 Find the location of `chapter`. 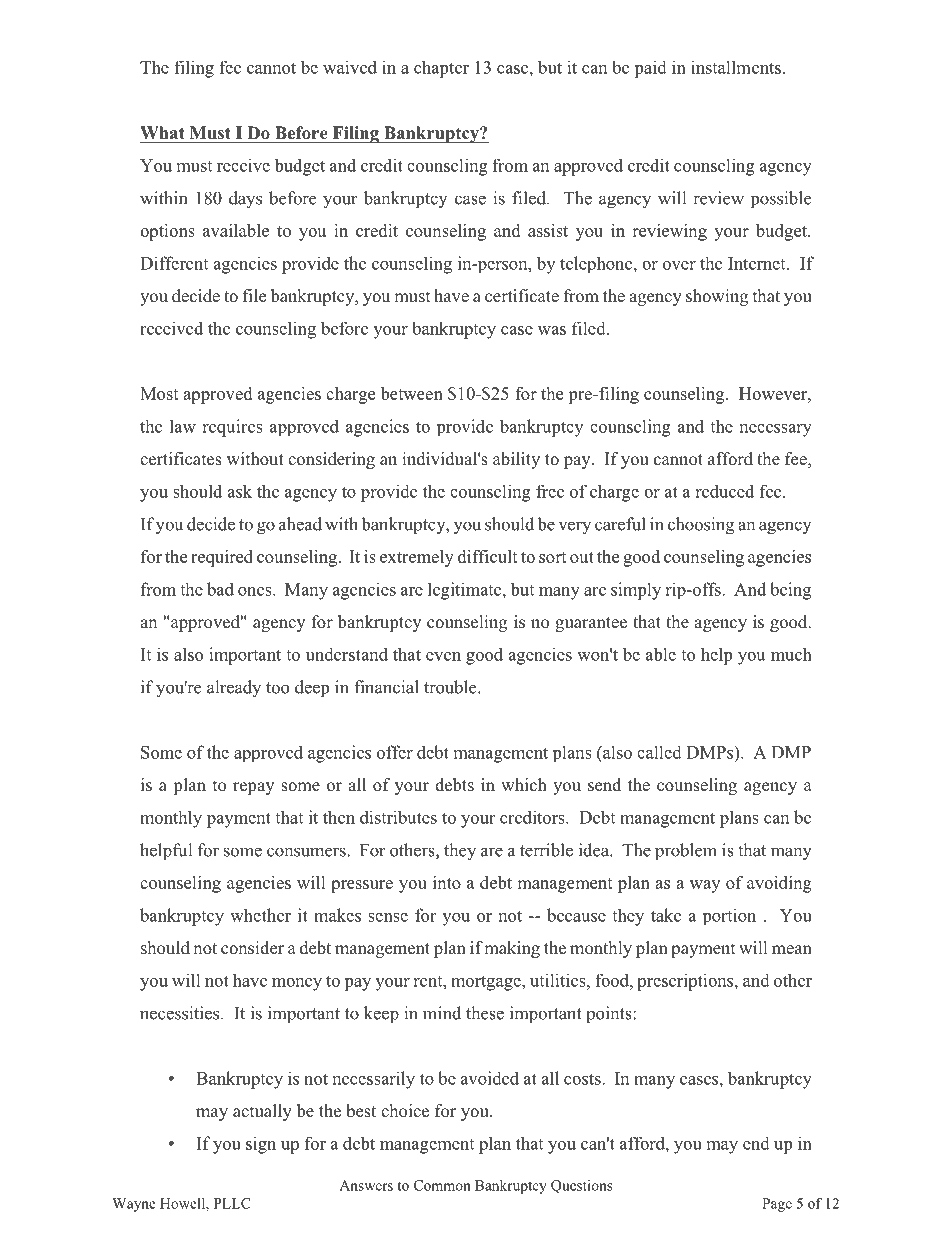

chapter is located at coordinates (441, 69).
